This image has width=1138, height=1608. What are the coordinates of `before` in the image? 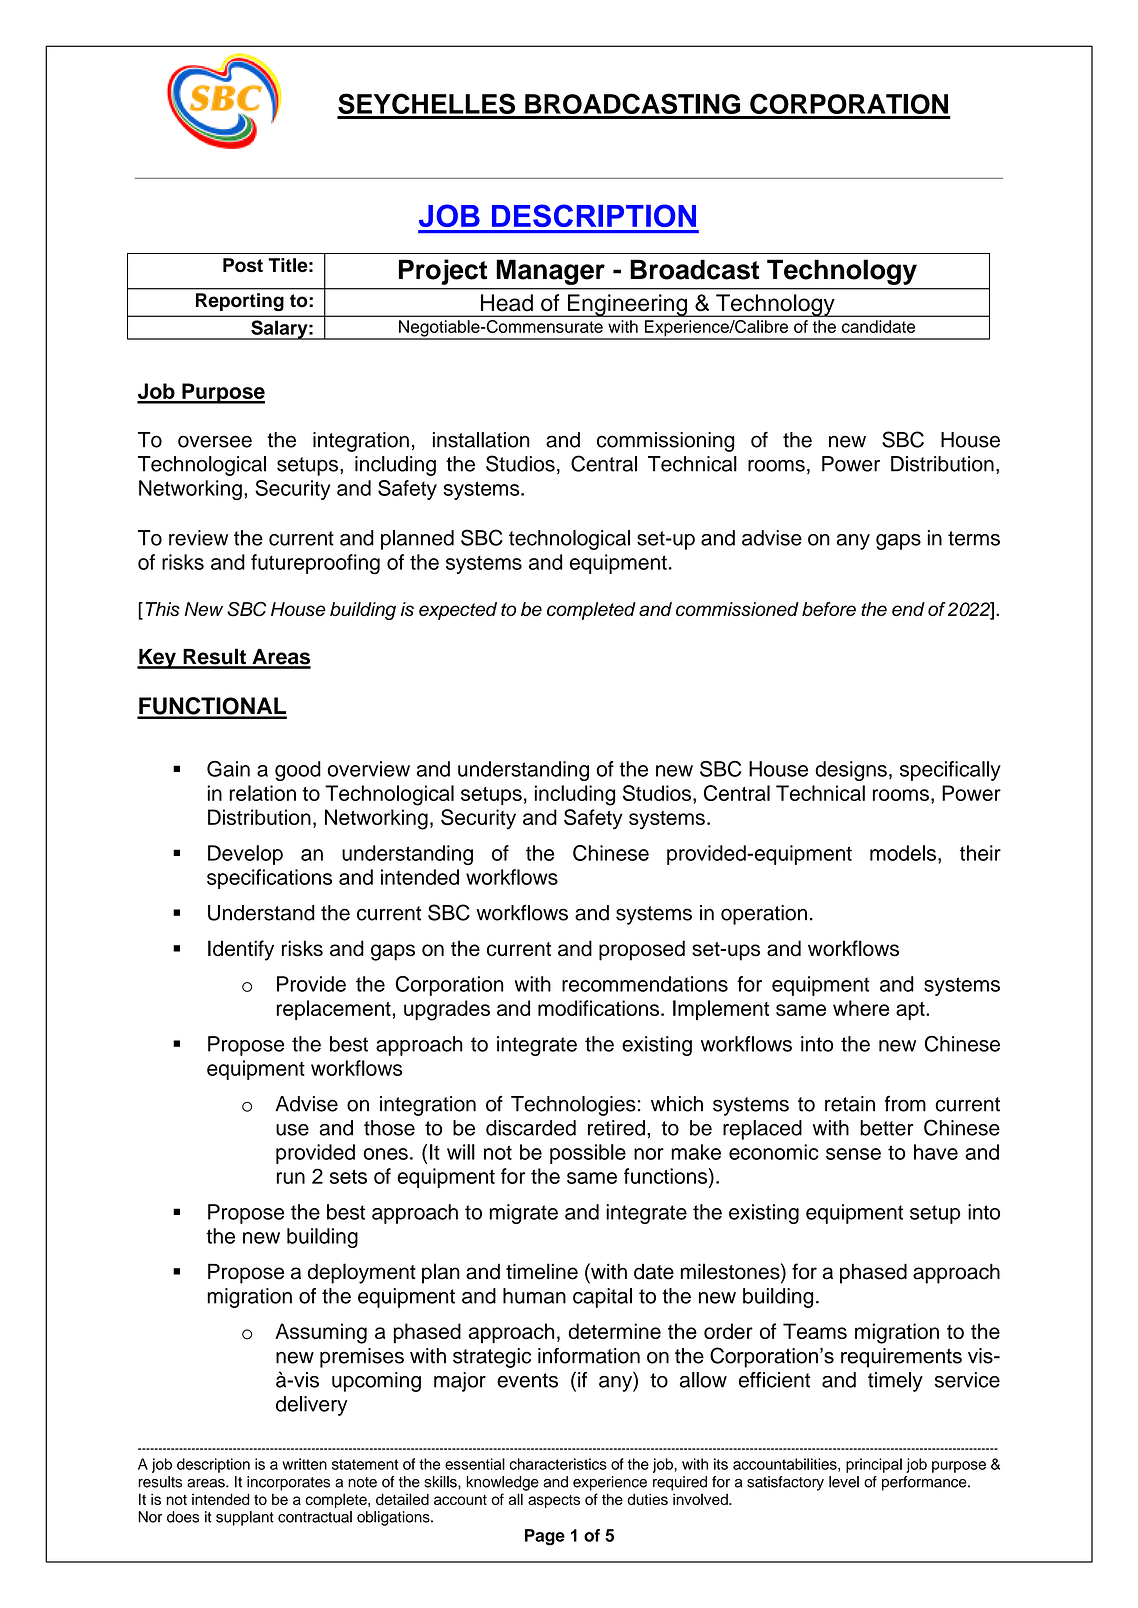 It's located at (829, 609).
